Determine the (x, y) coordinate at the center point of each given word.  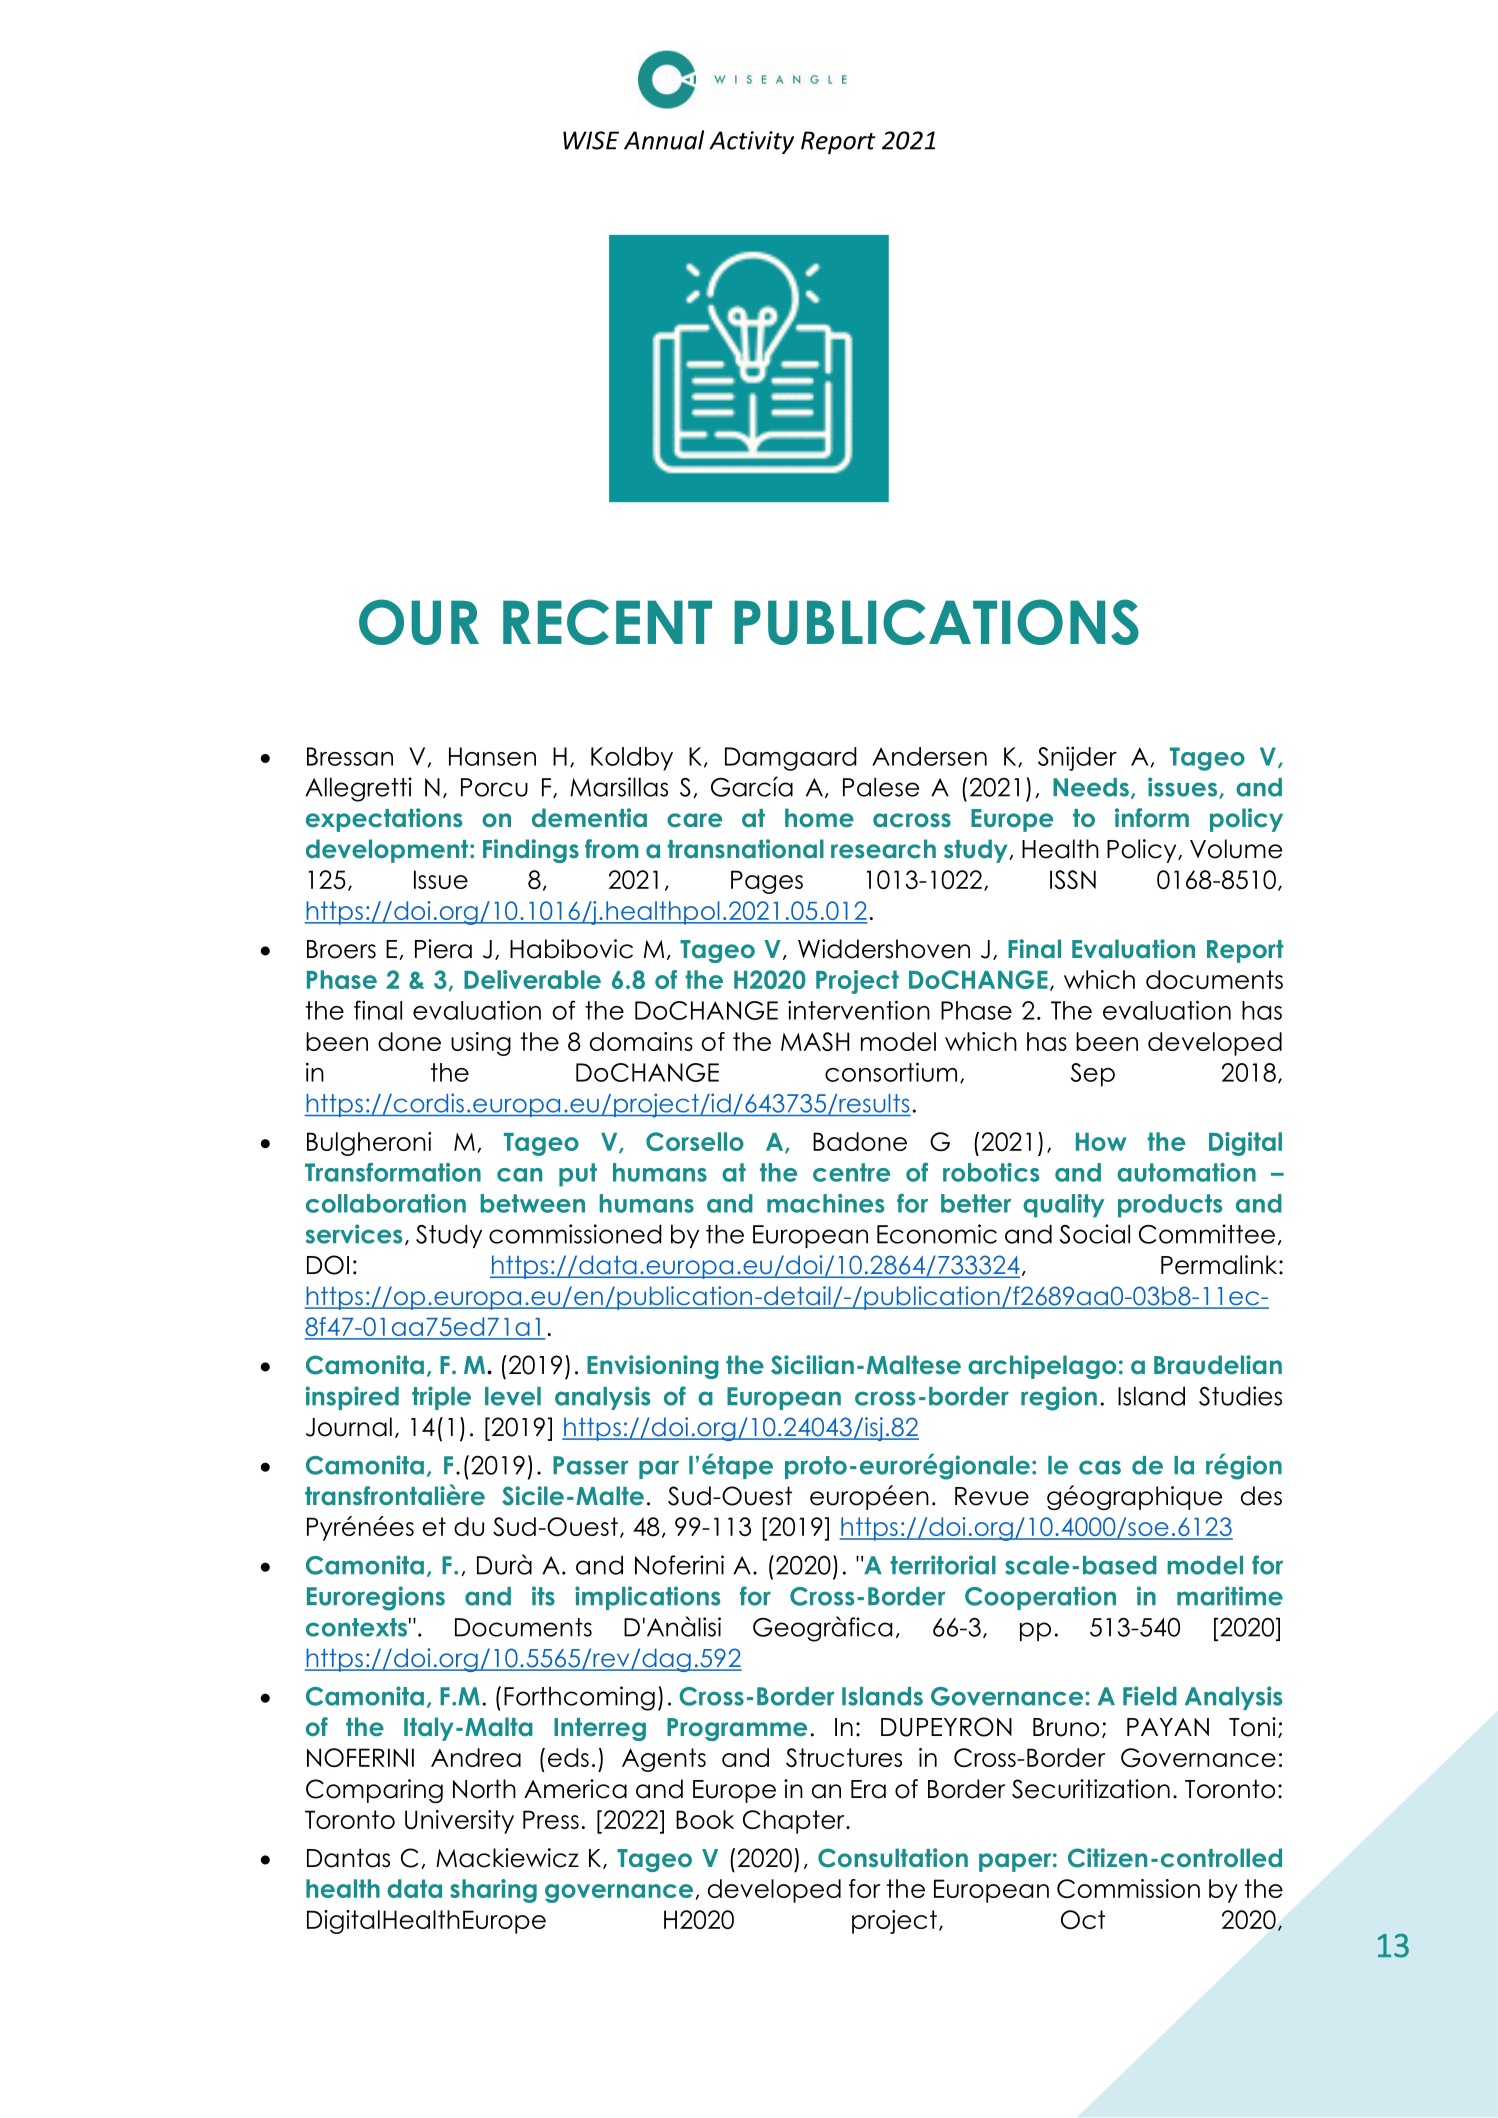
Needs (1091, 787)
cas (1100, 1467)
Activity (751, 142)
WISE (591, 140)
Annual (664, 140)
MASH (815, 1041)
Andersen (929, 756)
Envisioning (653, 1367)
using (481, 1044)
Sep (1092, 1075)
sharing (493, 1891)
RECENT (607, 622)
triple (441, 1398)
